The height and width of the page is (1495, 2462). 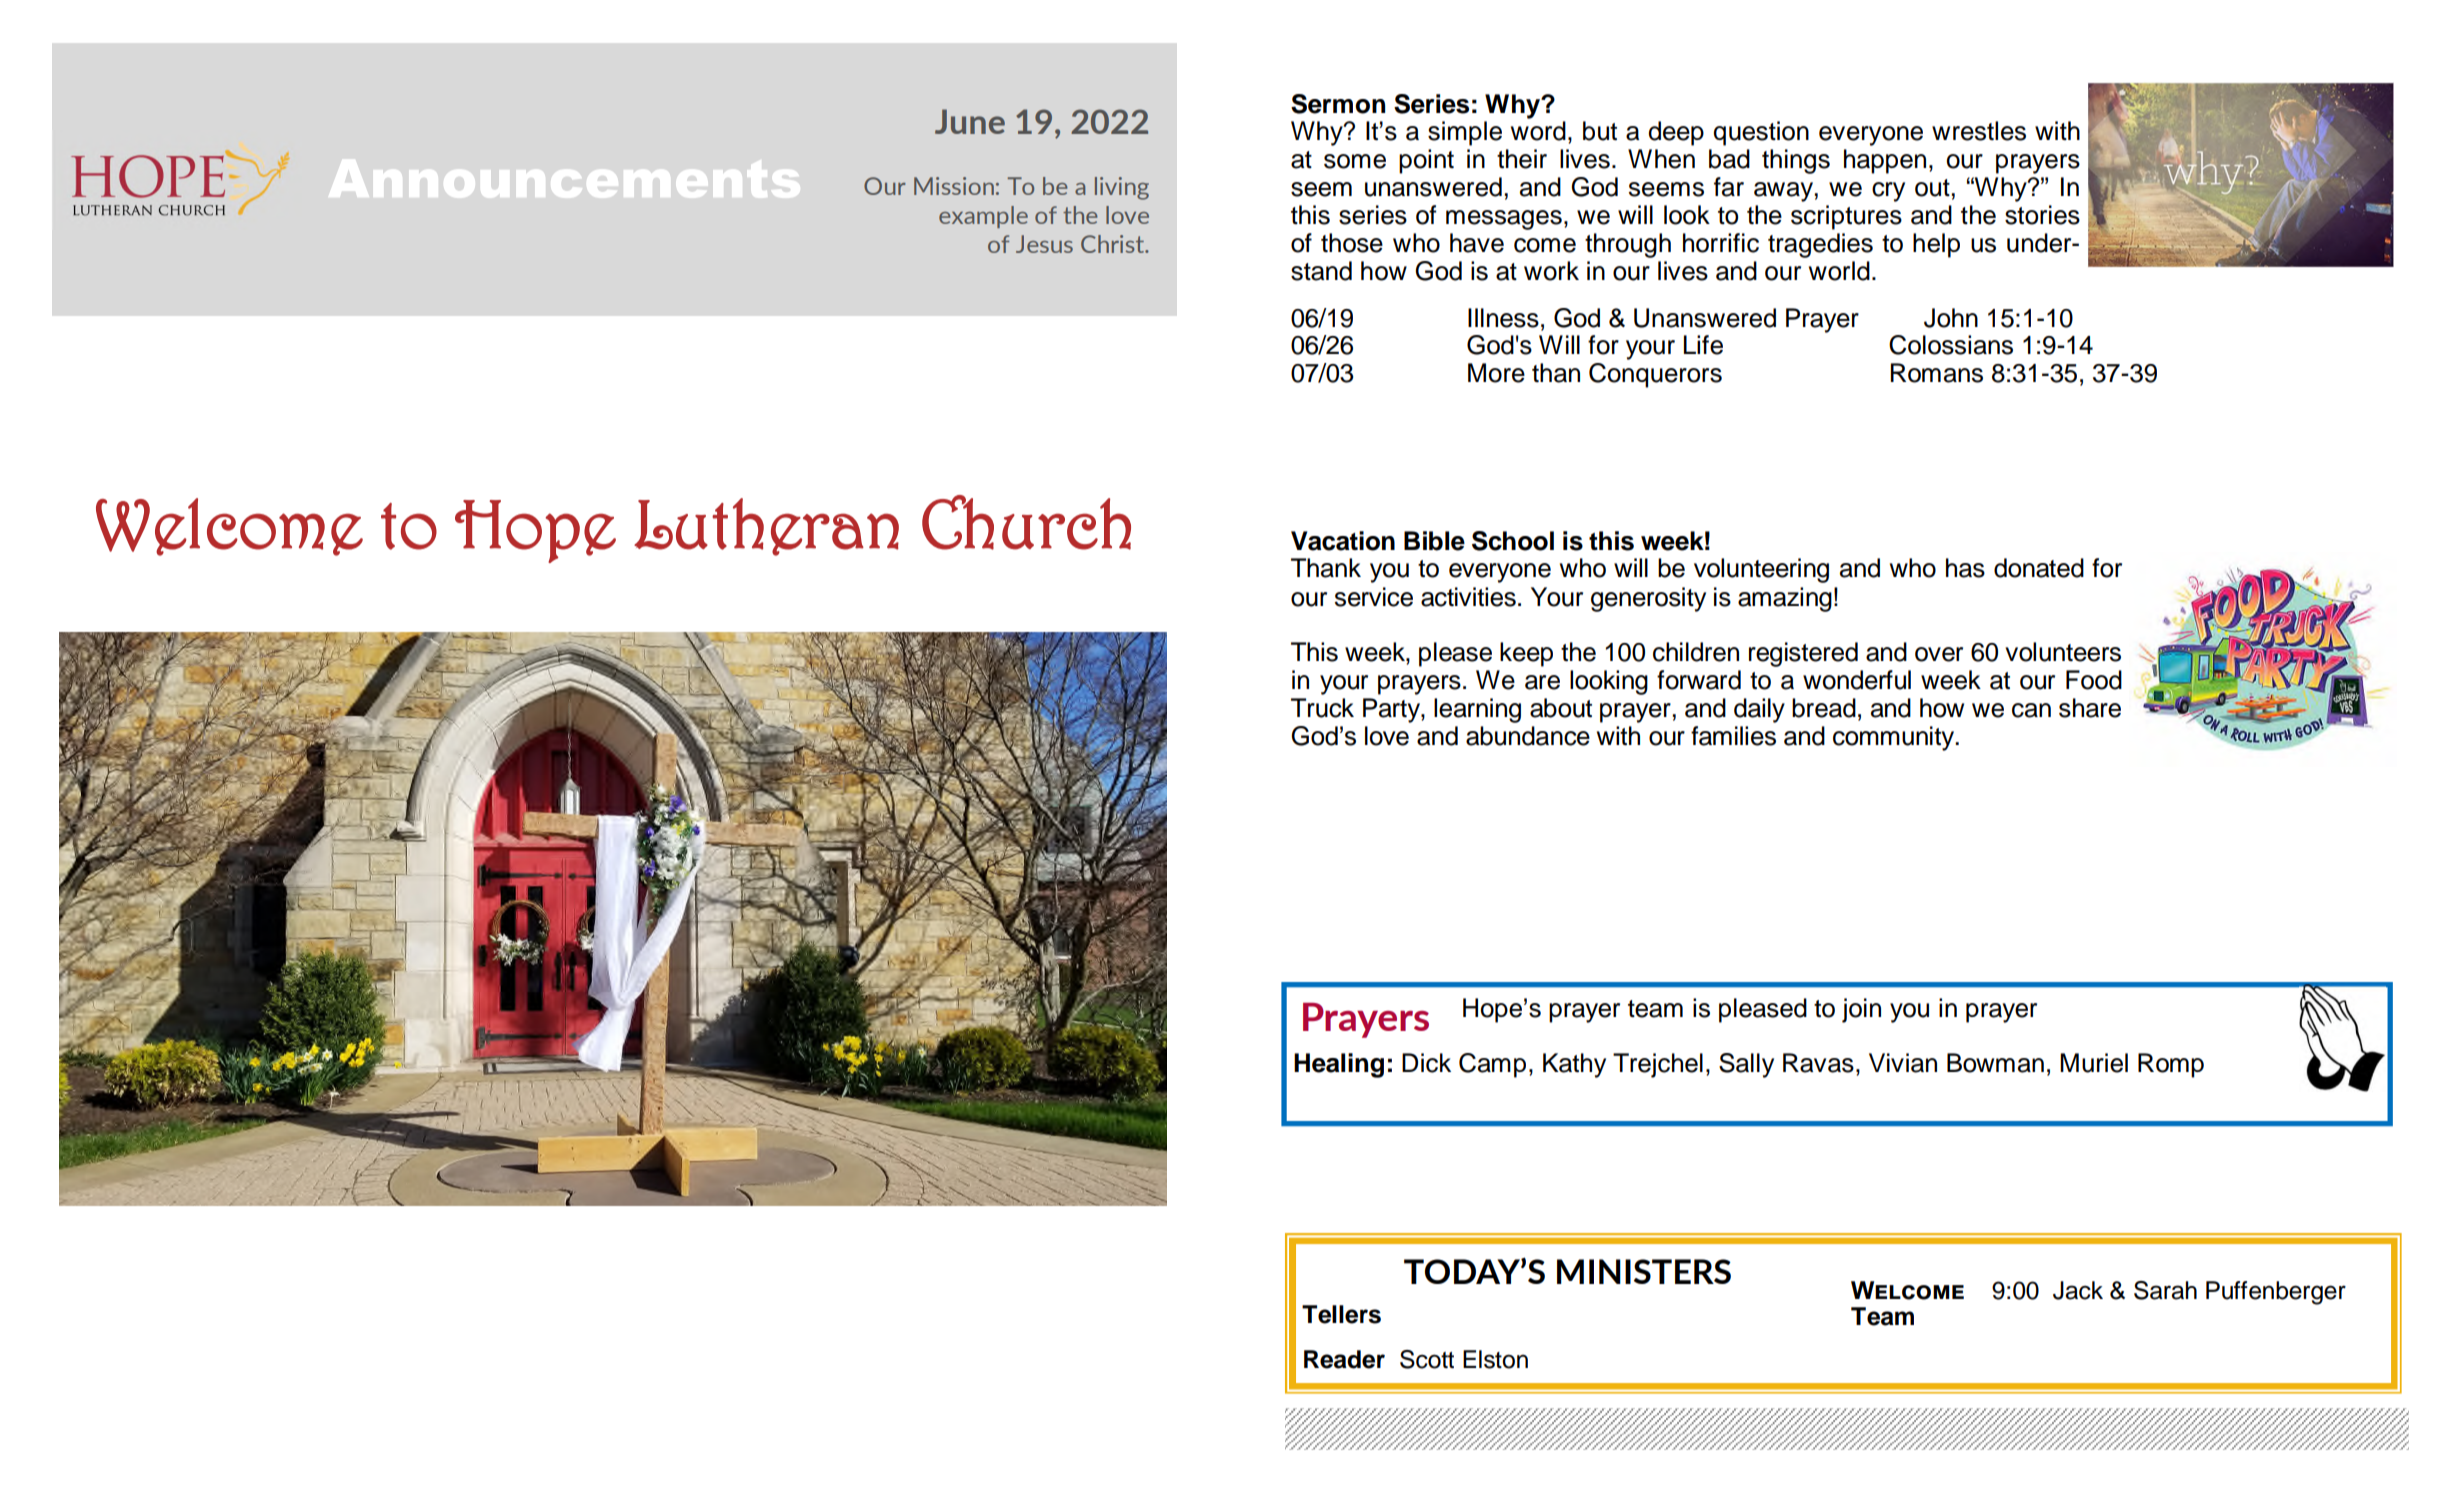 I want to click on join, so click(x=1861, y=1010).
